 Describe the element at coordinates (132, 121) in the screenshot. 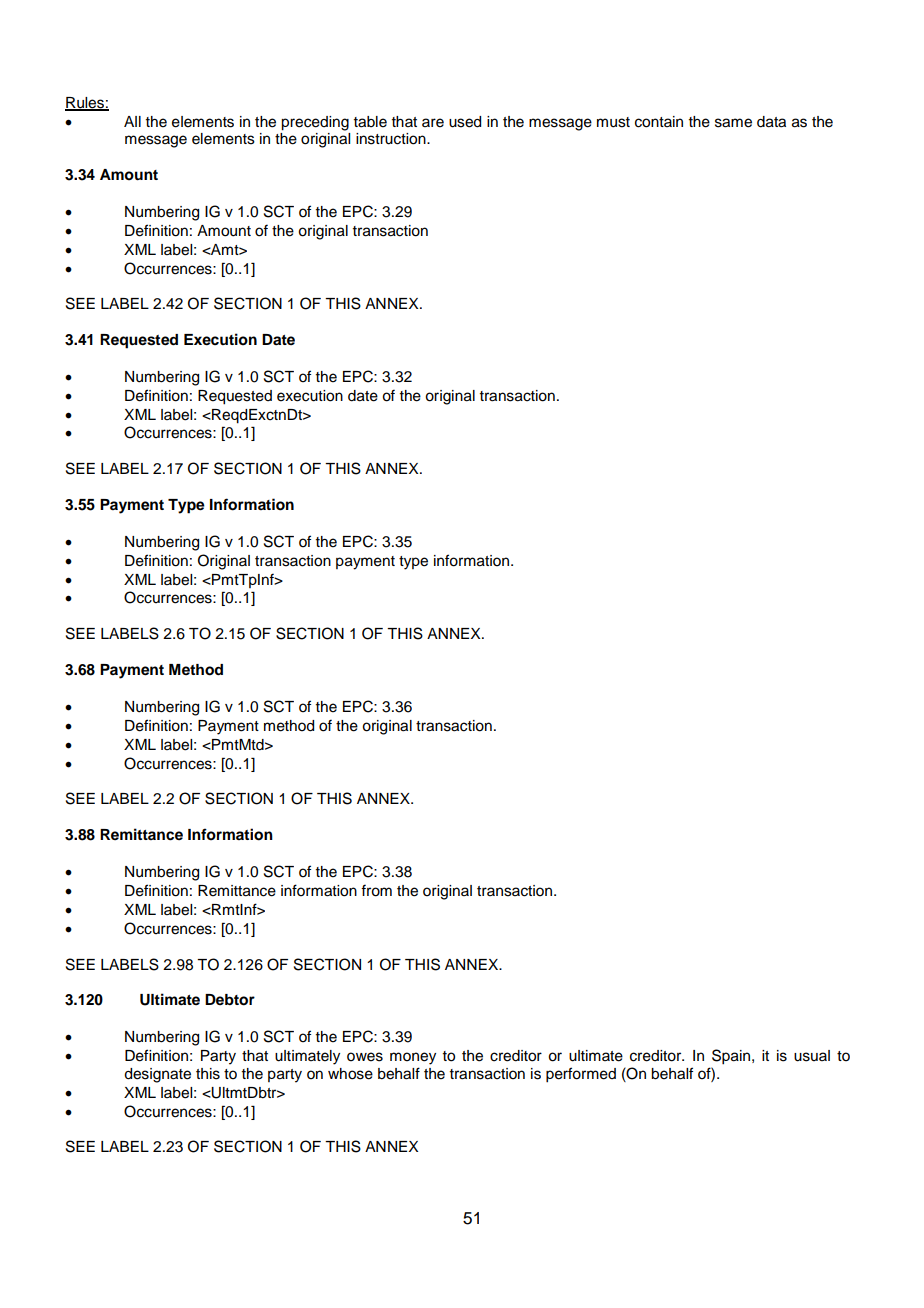

I see `All` at that location.
